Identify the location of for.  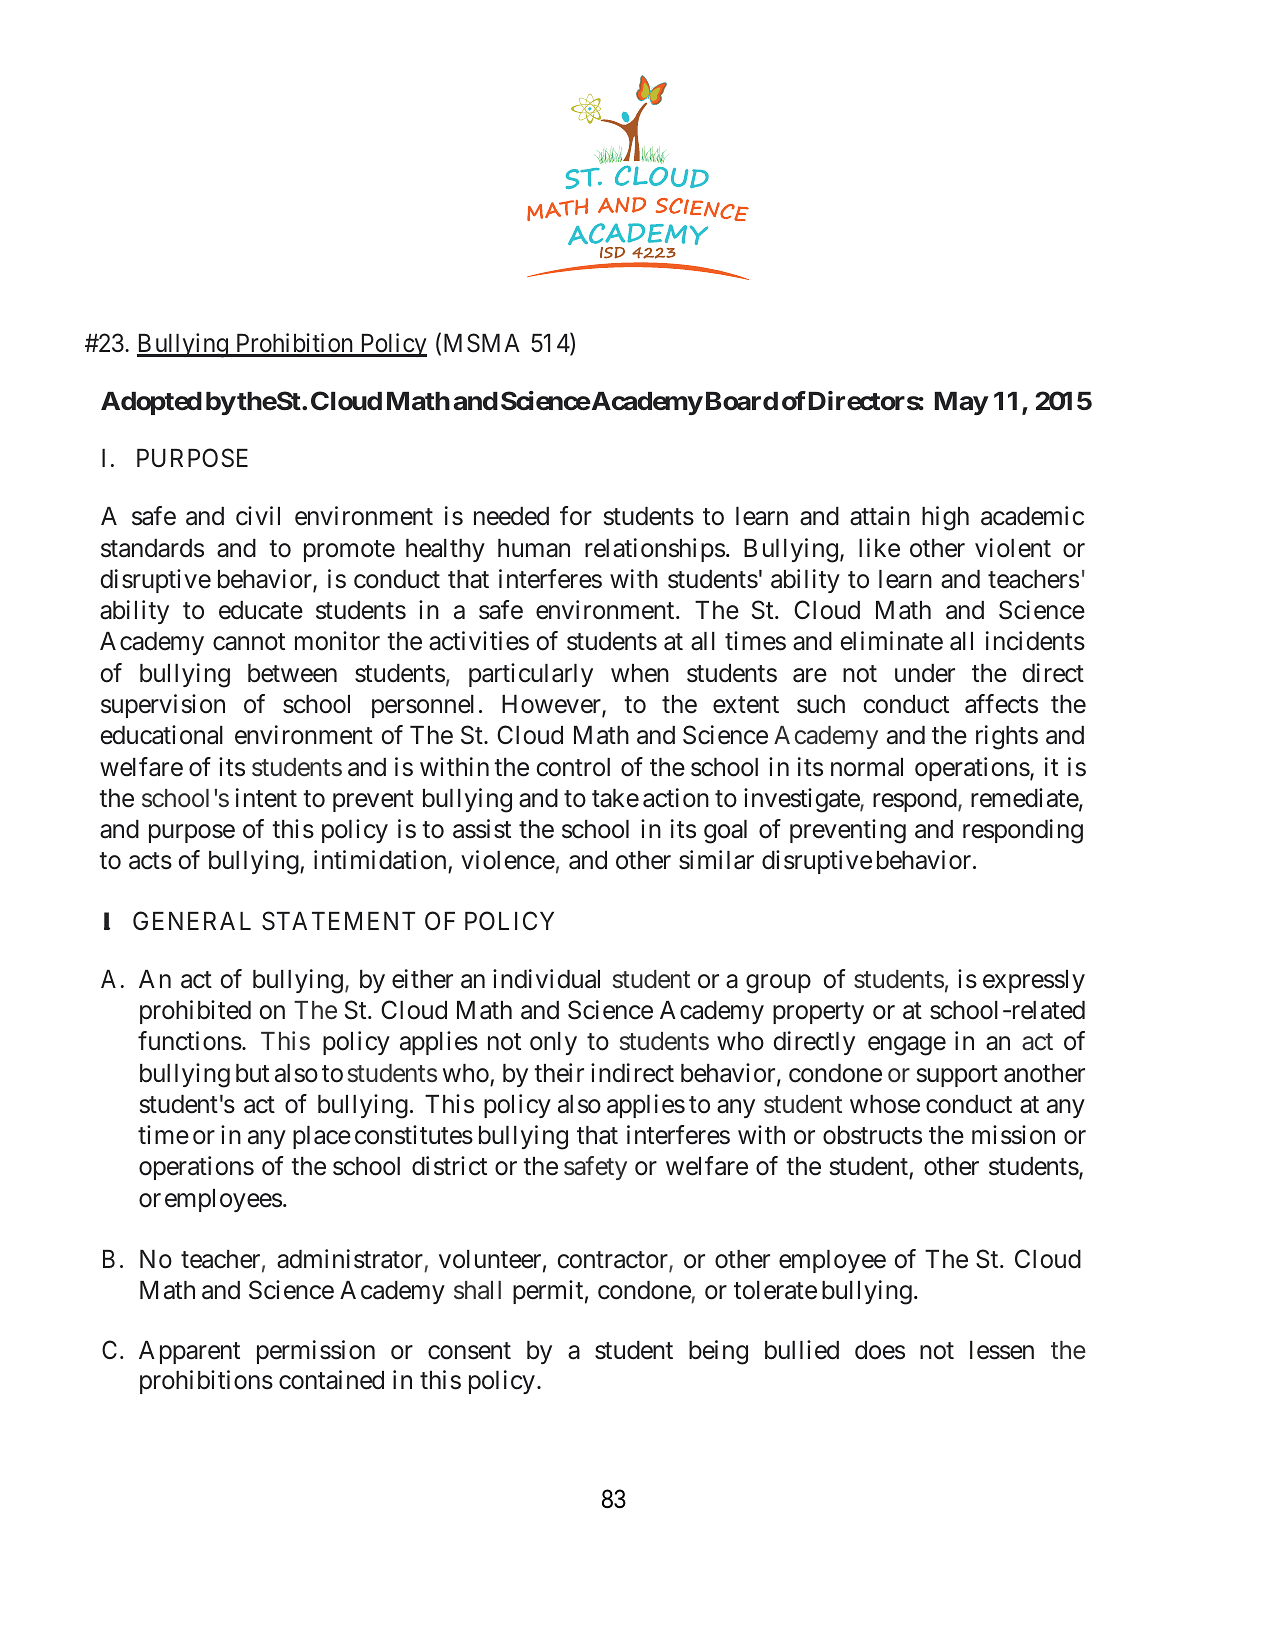
(576, 516).
